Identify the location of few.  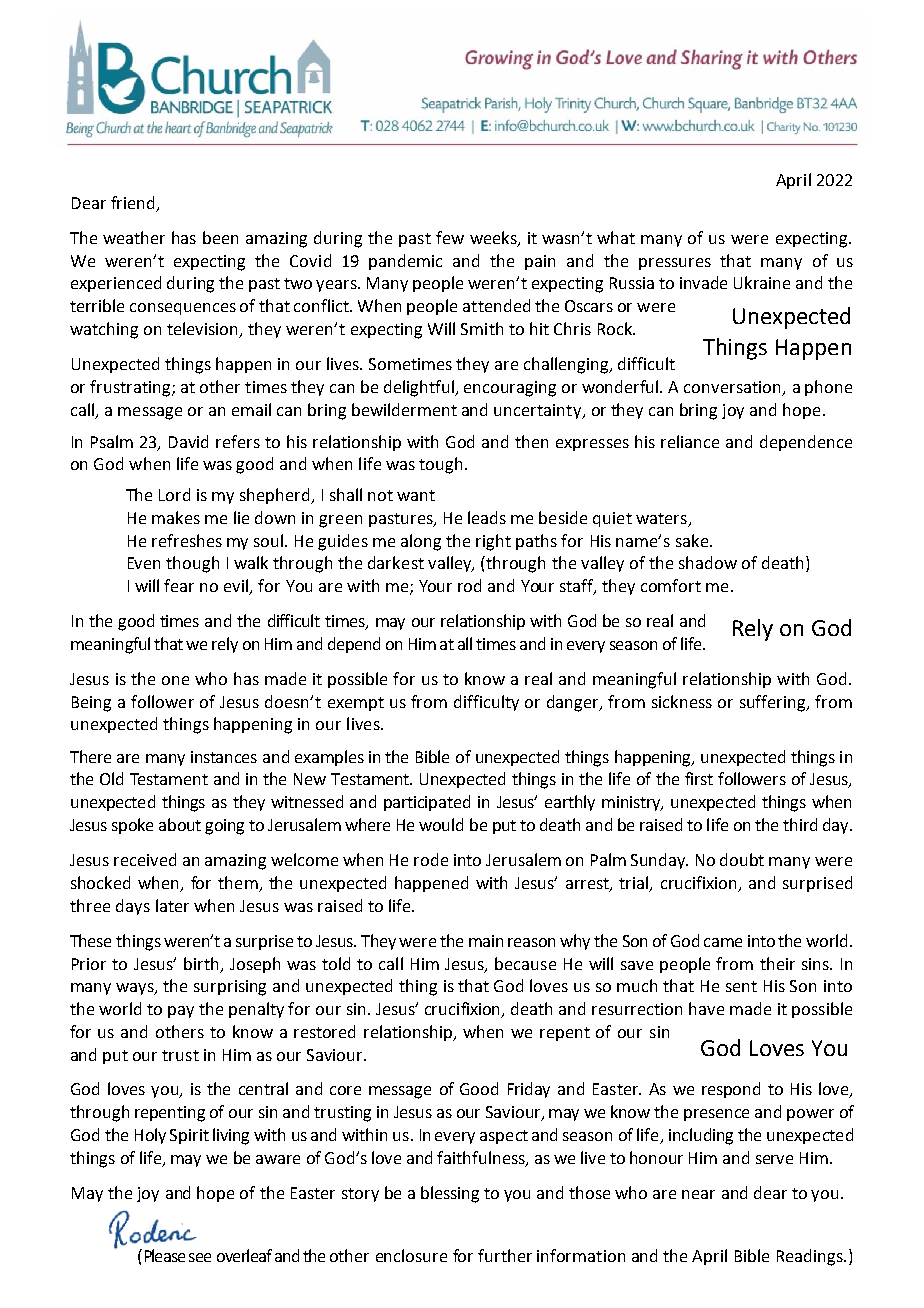
(450, 237).
